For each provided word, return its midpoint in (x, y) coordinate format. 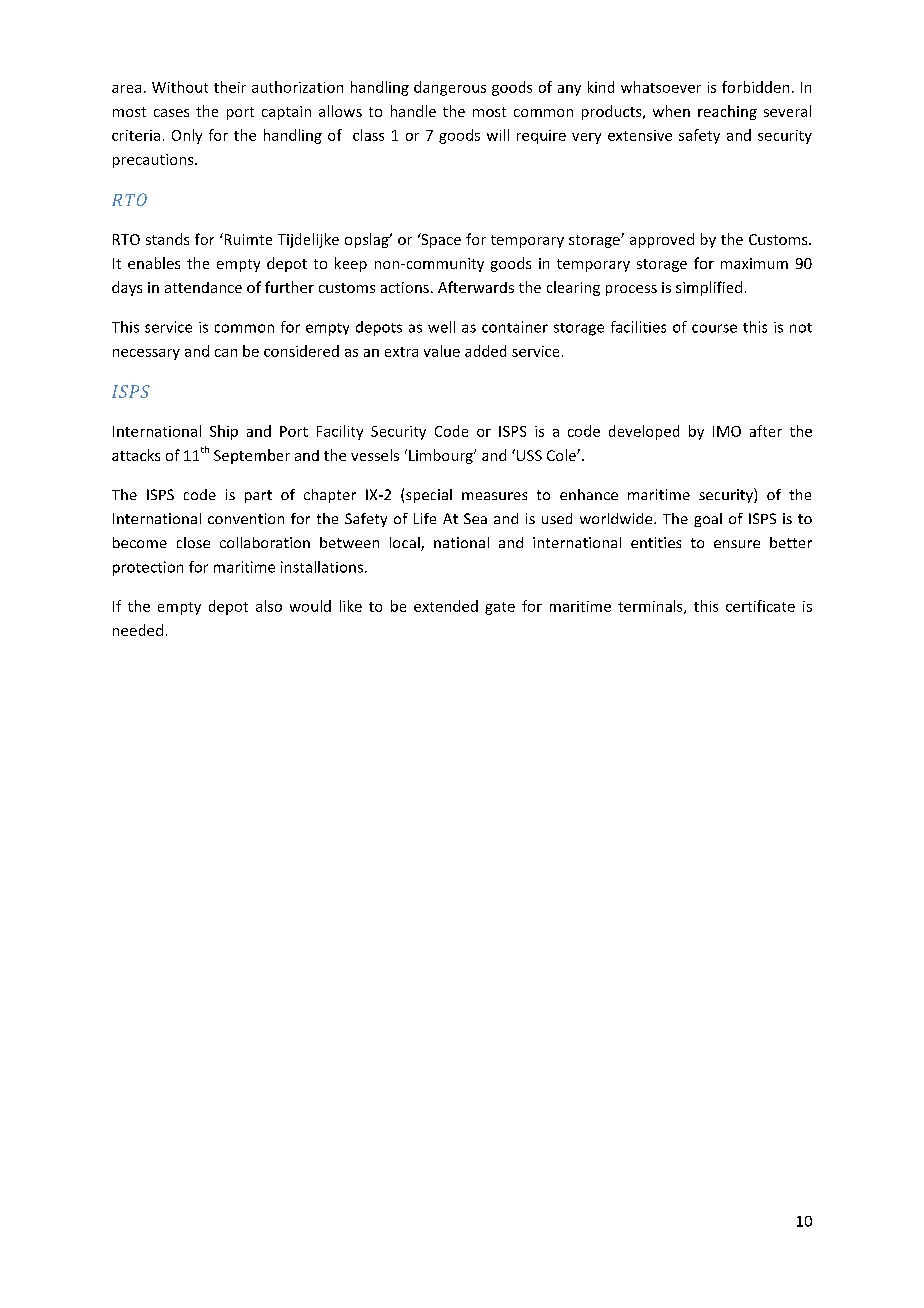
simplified (709, 288)
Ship (224, 432)
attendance (203, 287)
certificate (760, 606)
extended (446, 606)
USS (529, 455)
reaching (727, 112)
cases (171, 113)
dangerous (450, 88)
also (269, 606)
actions (405, 287)
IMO (727, 431)
